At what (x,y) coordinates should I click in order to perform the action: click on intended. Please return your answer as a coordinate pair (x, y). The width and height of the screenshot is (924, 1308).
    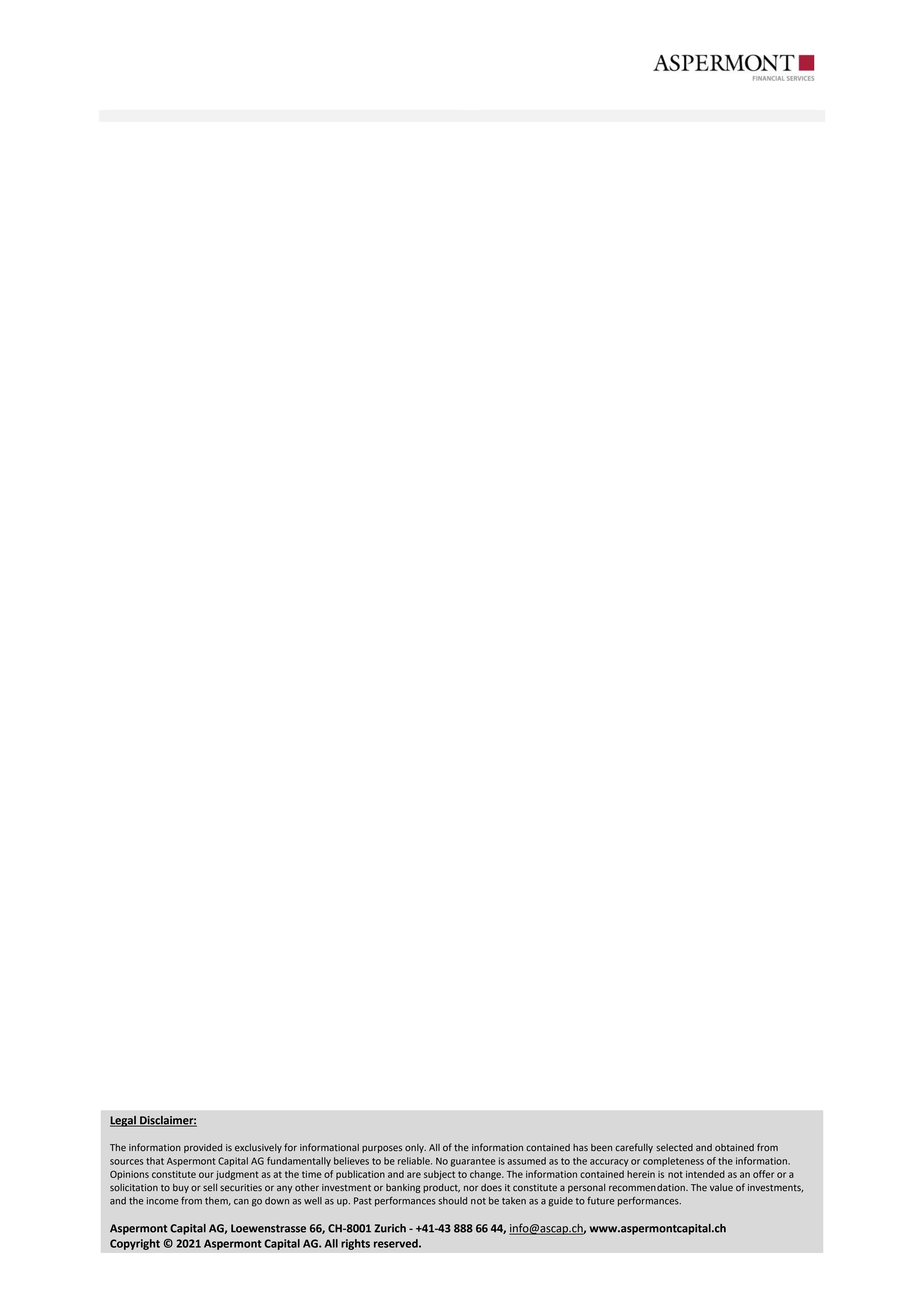
    Looking at the image, I should click on (705, 1174).
